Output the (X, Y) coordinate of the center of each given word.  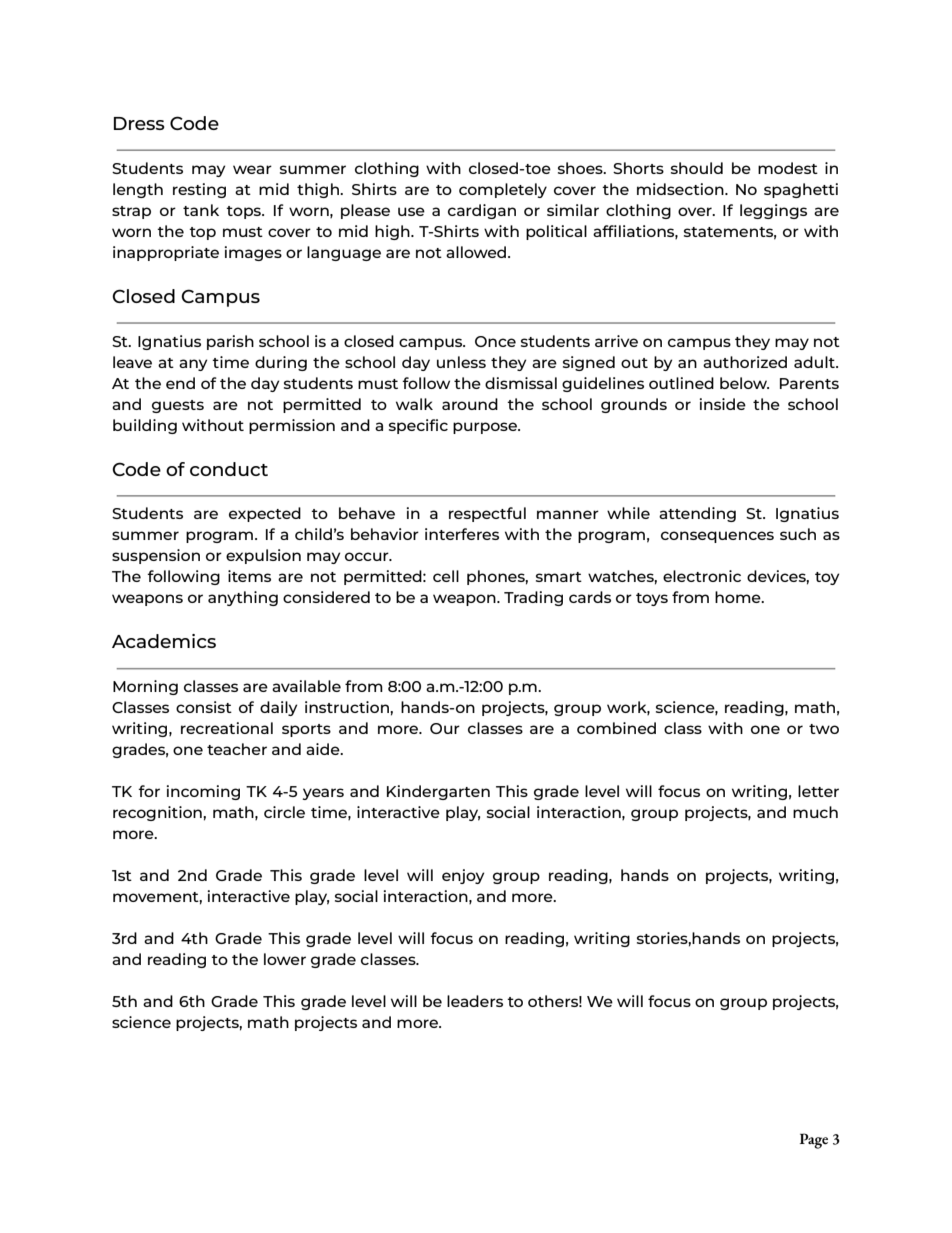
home (739, 597)
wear (252, 169)
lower (285, 959)
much (815, 812)
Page (814, 1141)
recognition (158, 813)
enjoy (463, 876)
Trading (533, 598)
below (744, 383)
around (470, 404)
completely (503, 190)
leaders (475, 1001)
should (697, 168)
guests (178, 406)
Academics (164, 641)
